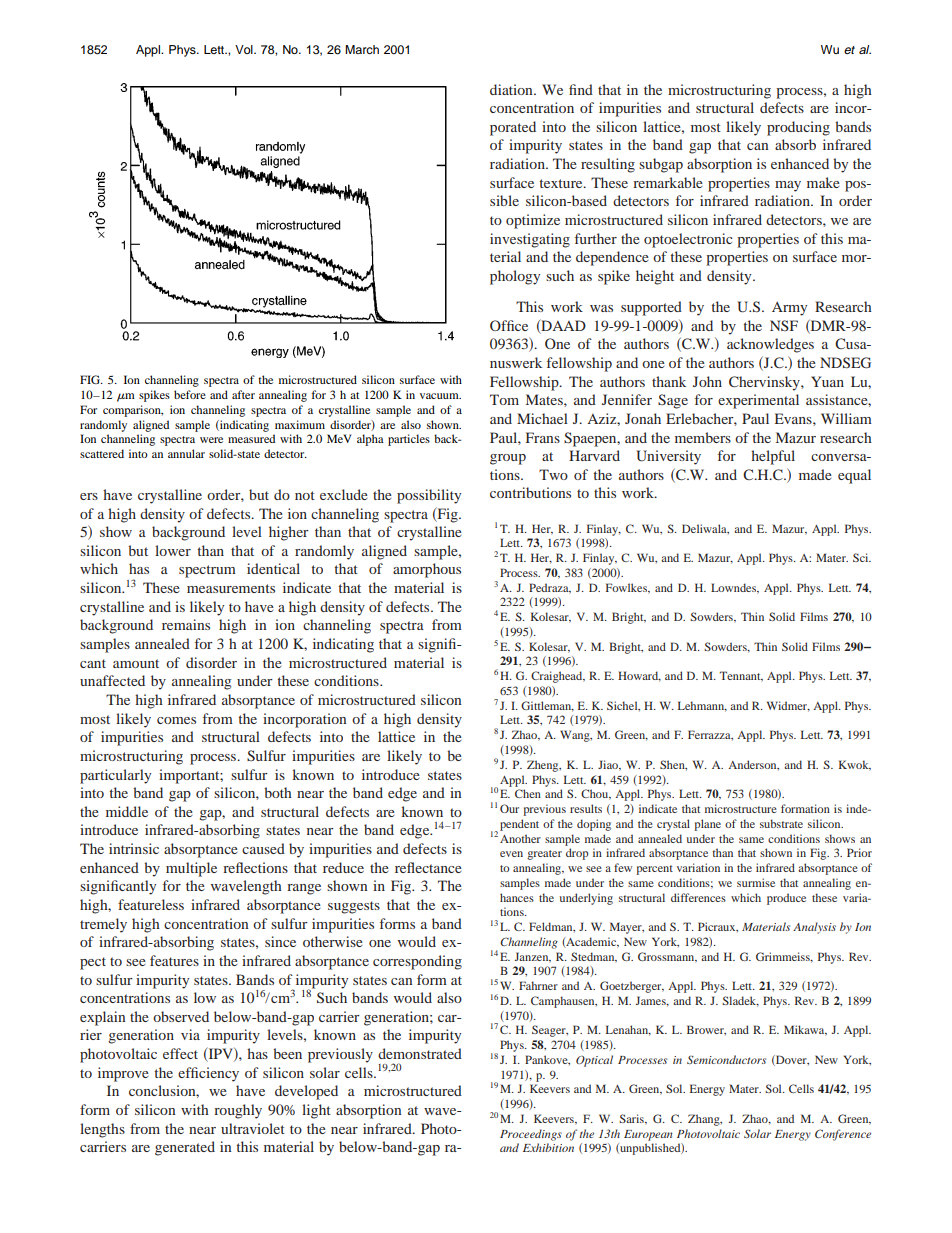 This image has height=1233, width=952. What do you see at coordinates (798, 128) in the image?
I see `producing` at bounding box center [798, 128].
